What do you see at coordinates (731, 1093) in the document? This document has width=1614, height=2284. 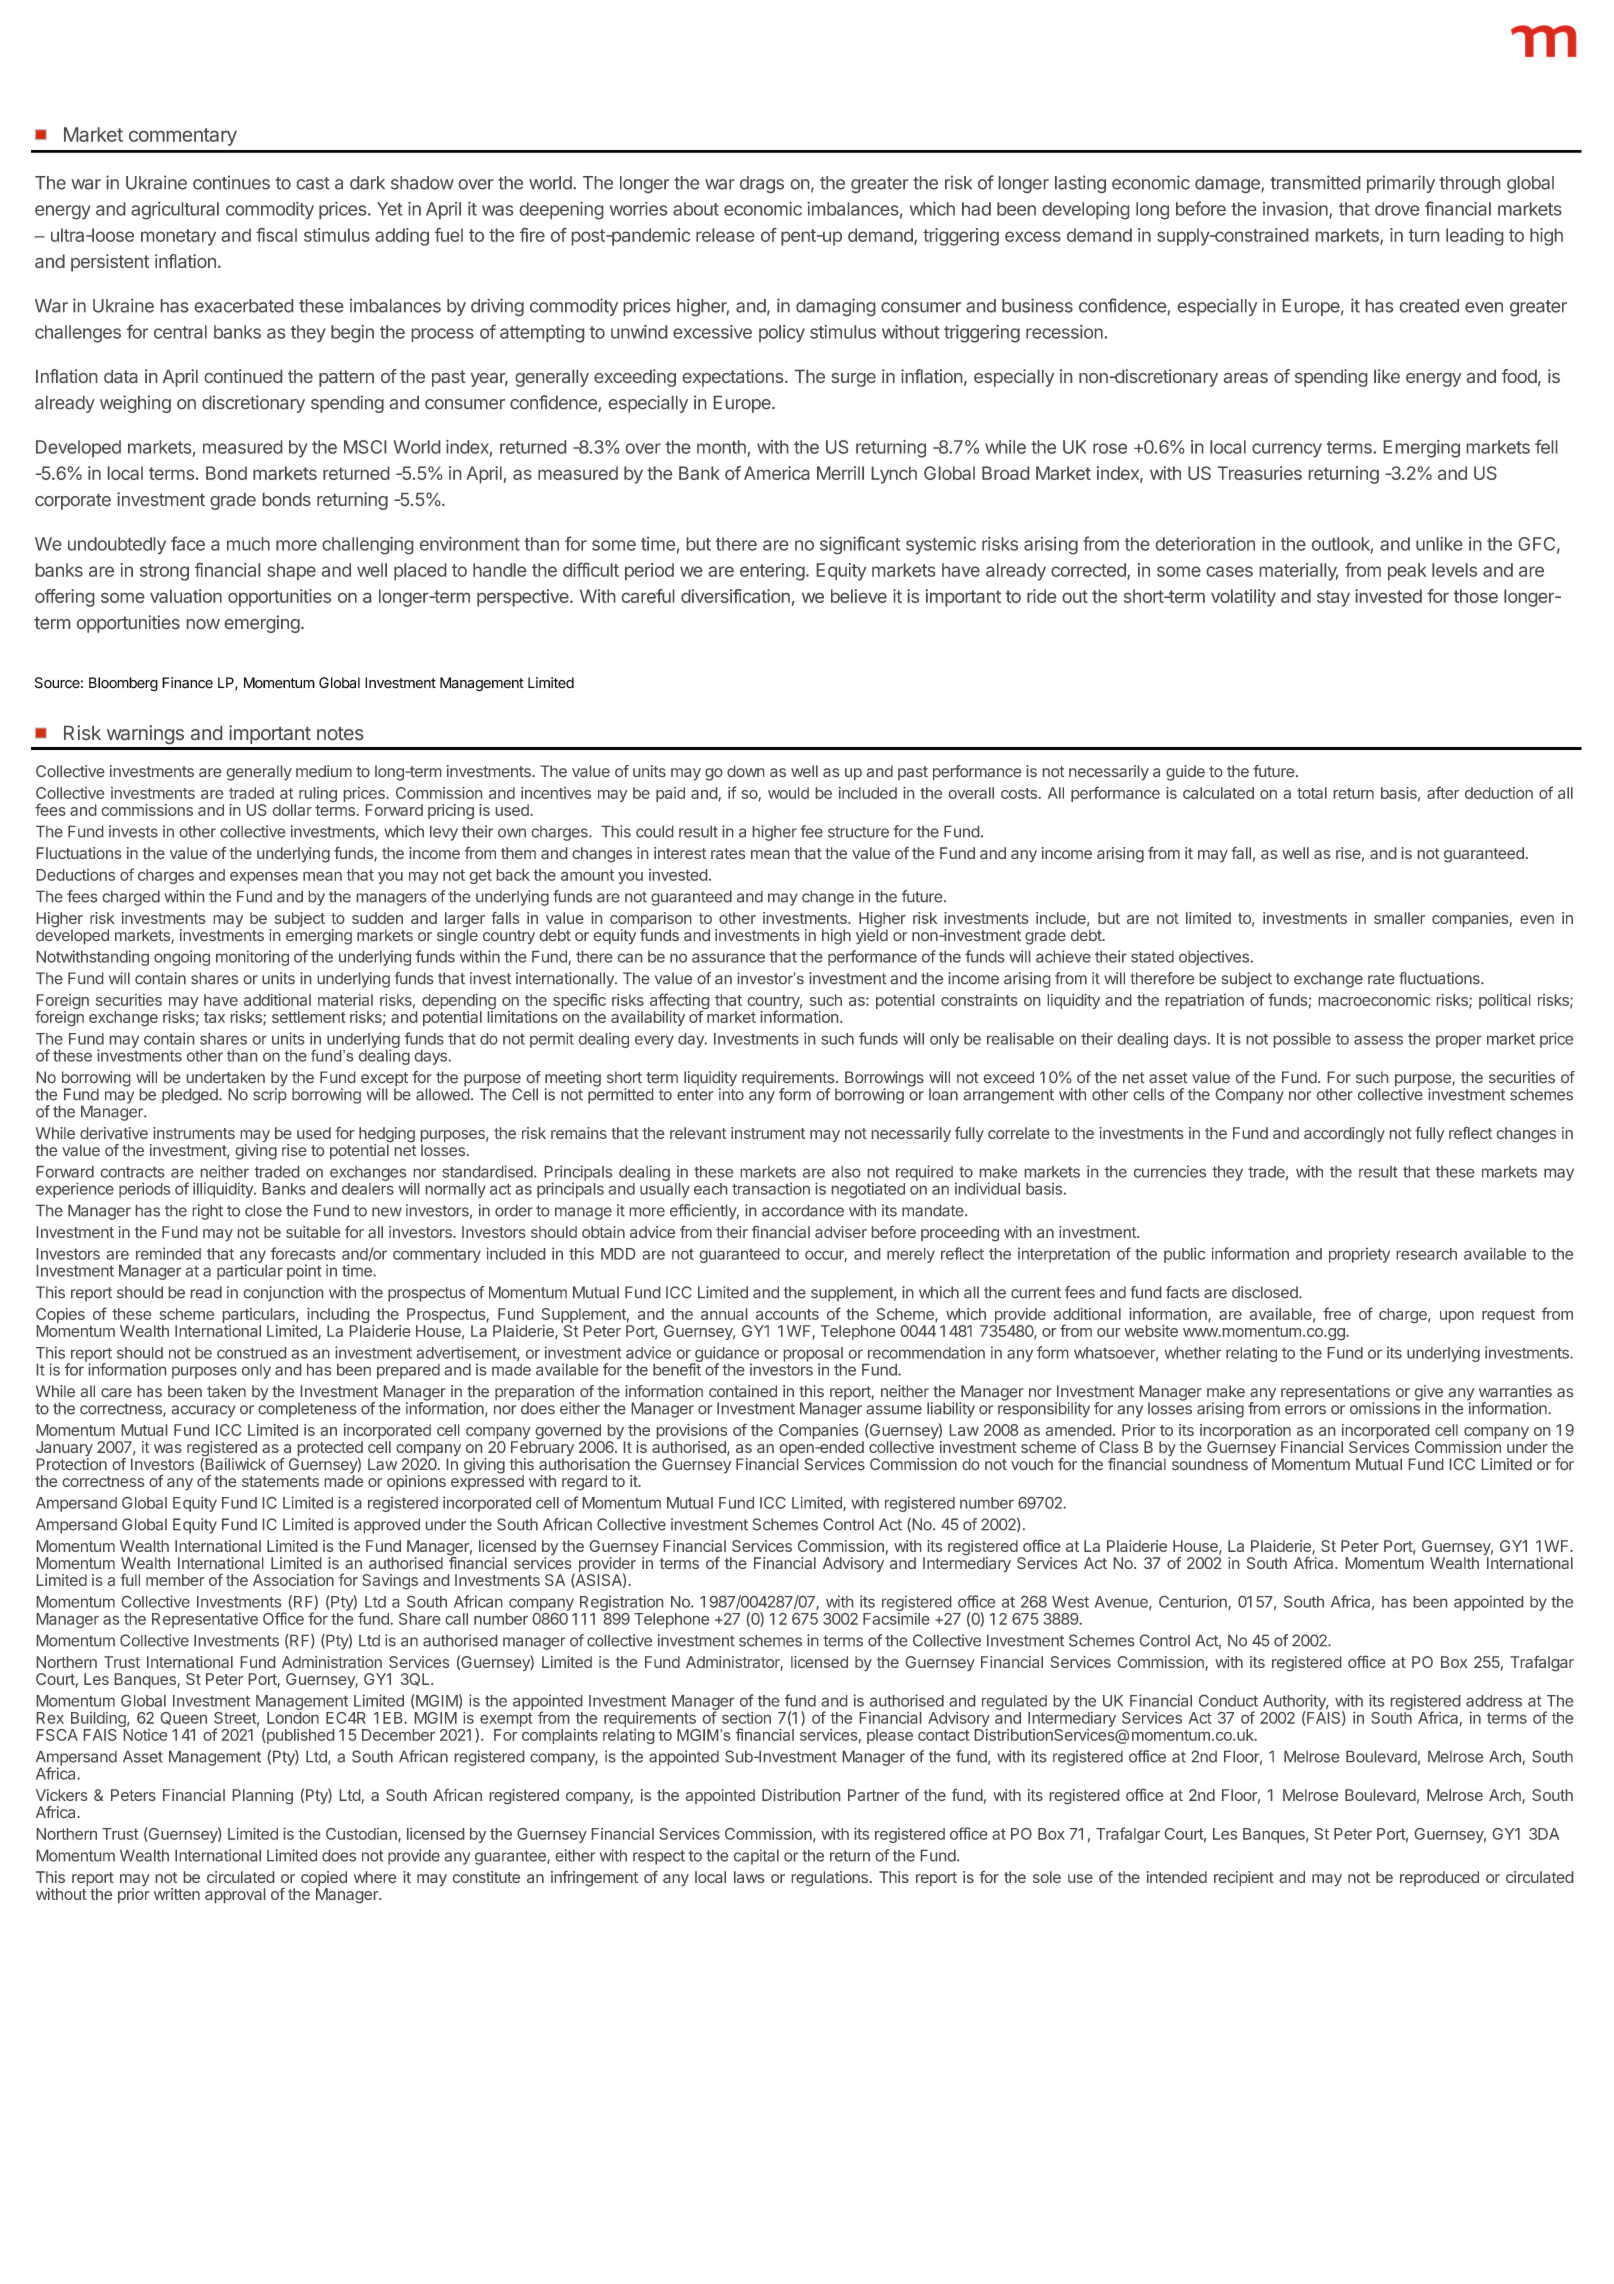 I see `into` at bounding box center [731, 1093].
